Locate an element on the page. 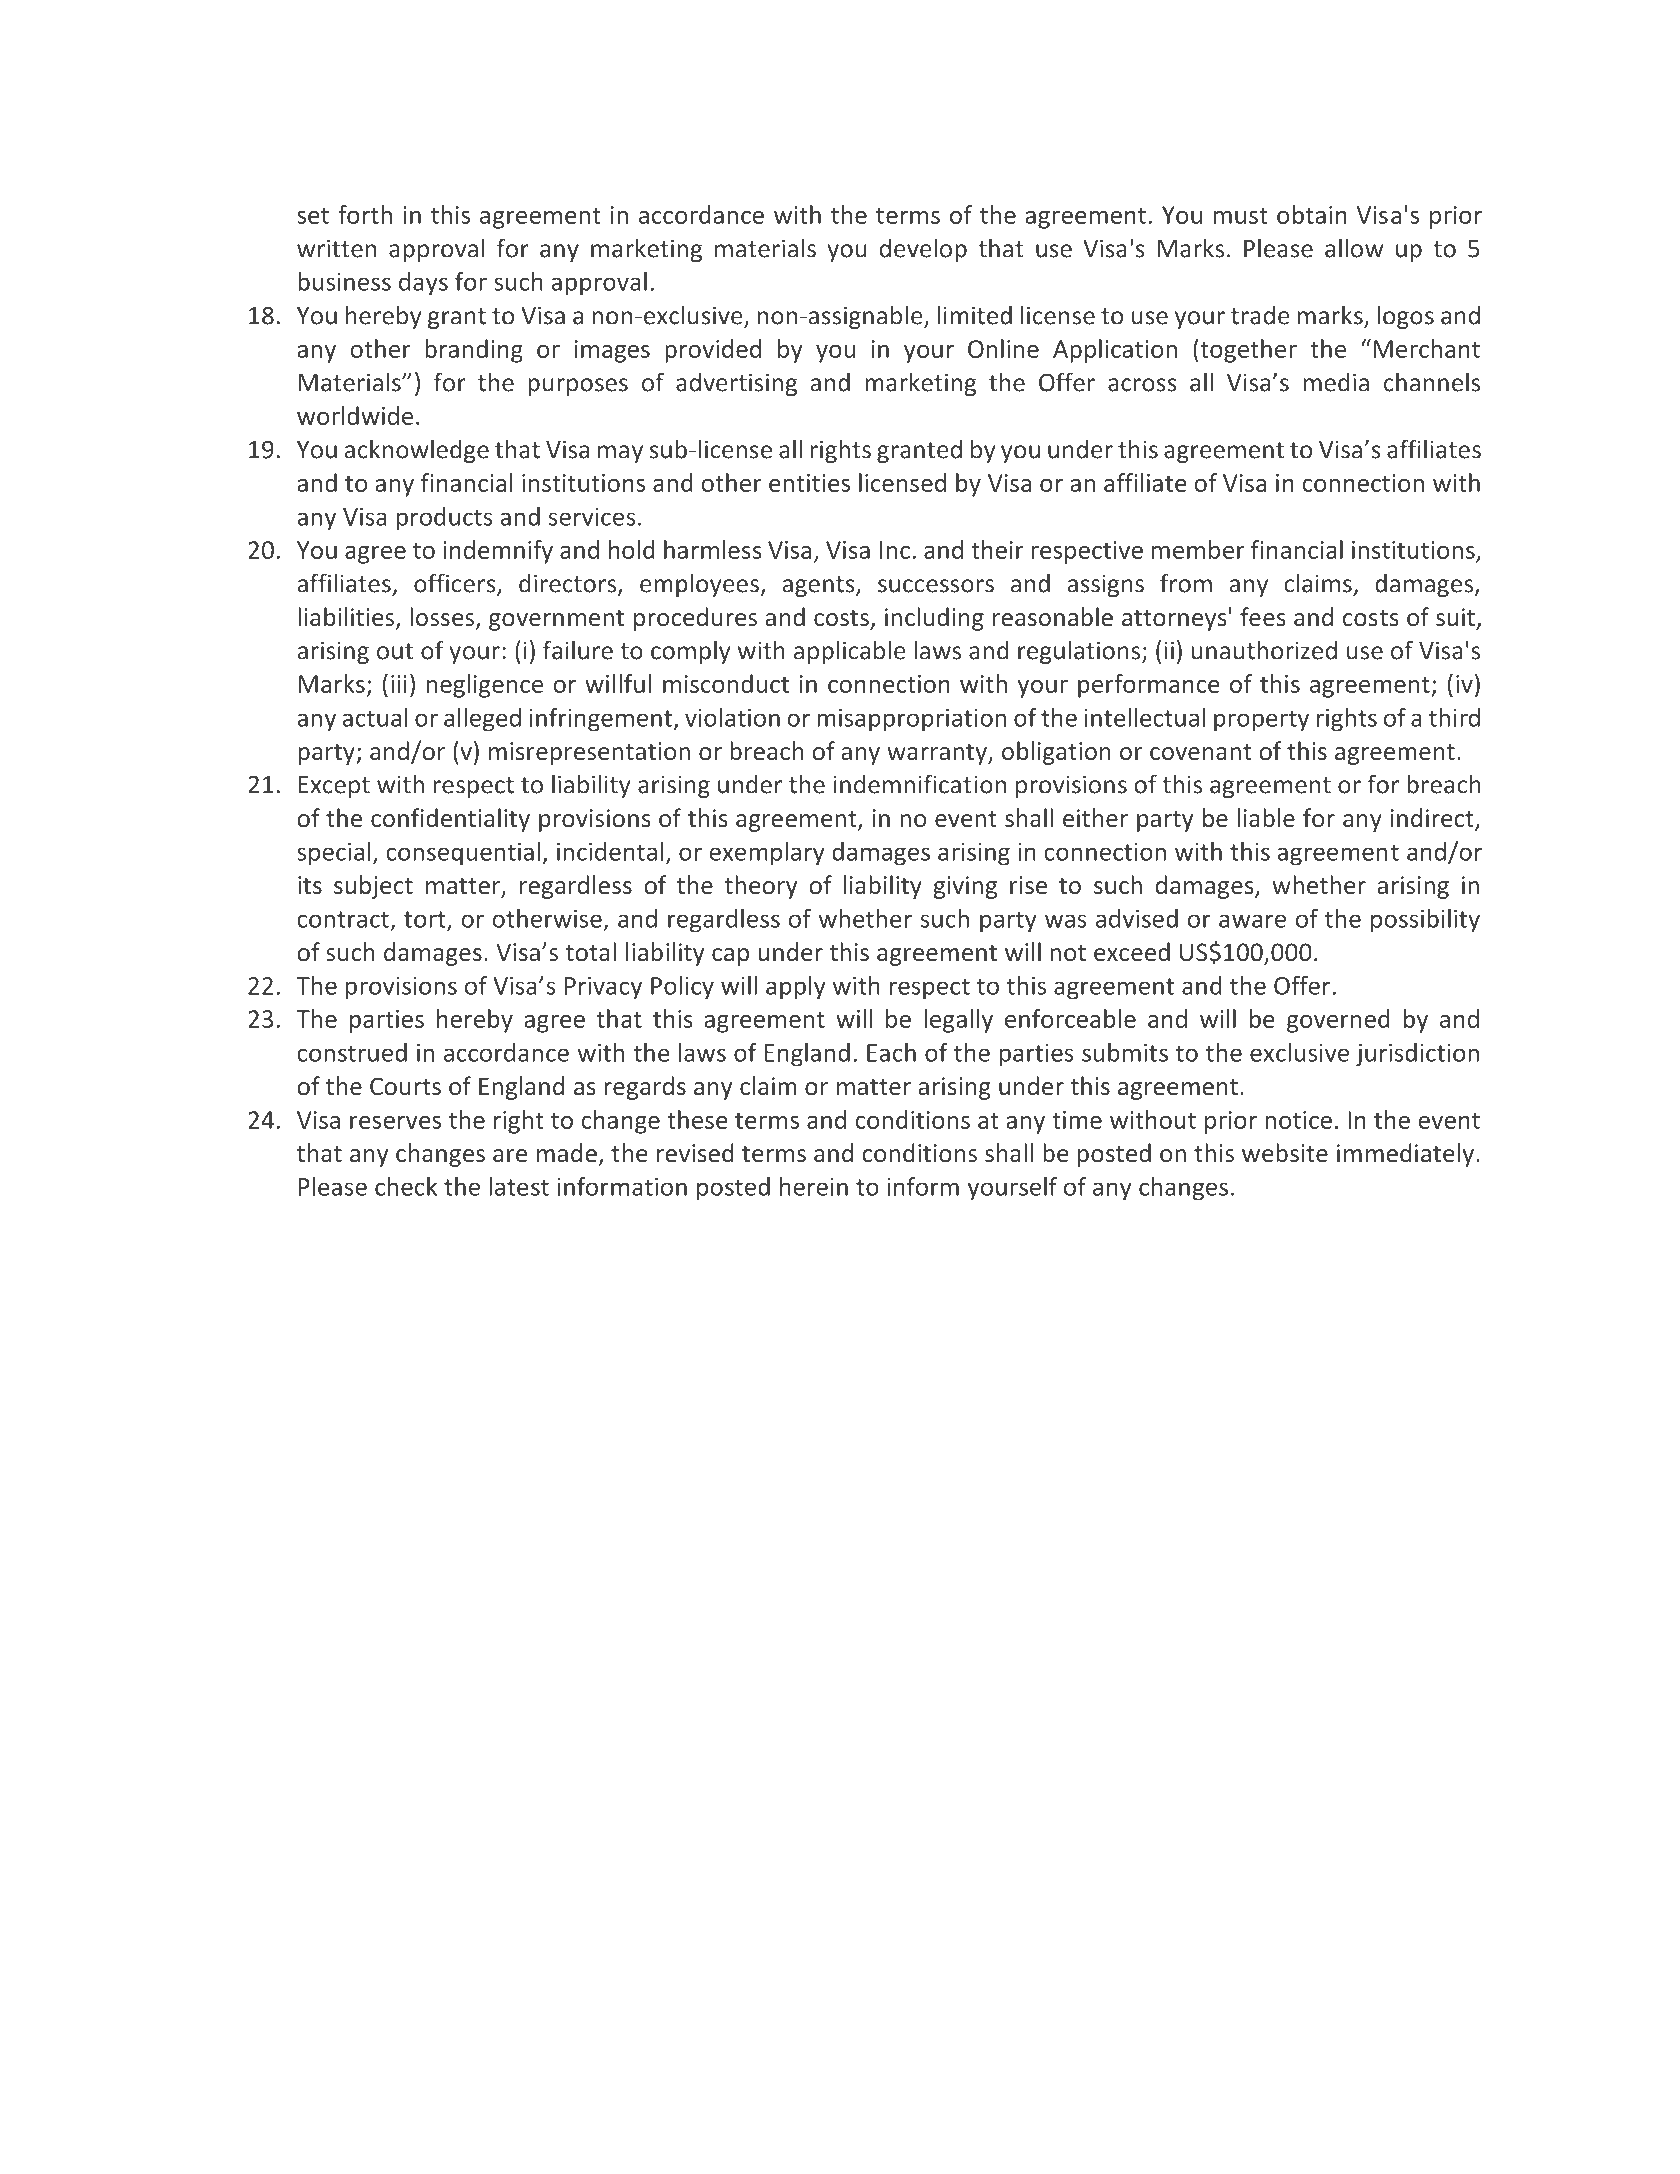  allow is located at coordinates (1354, 248).
